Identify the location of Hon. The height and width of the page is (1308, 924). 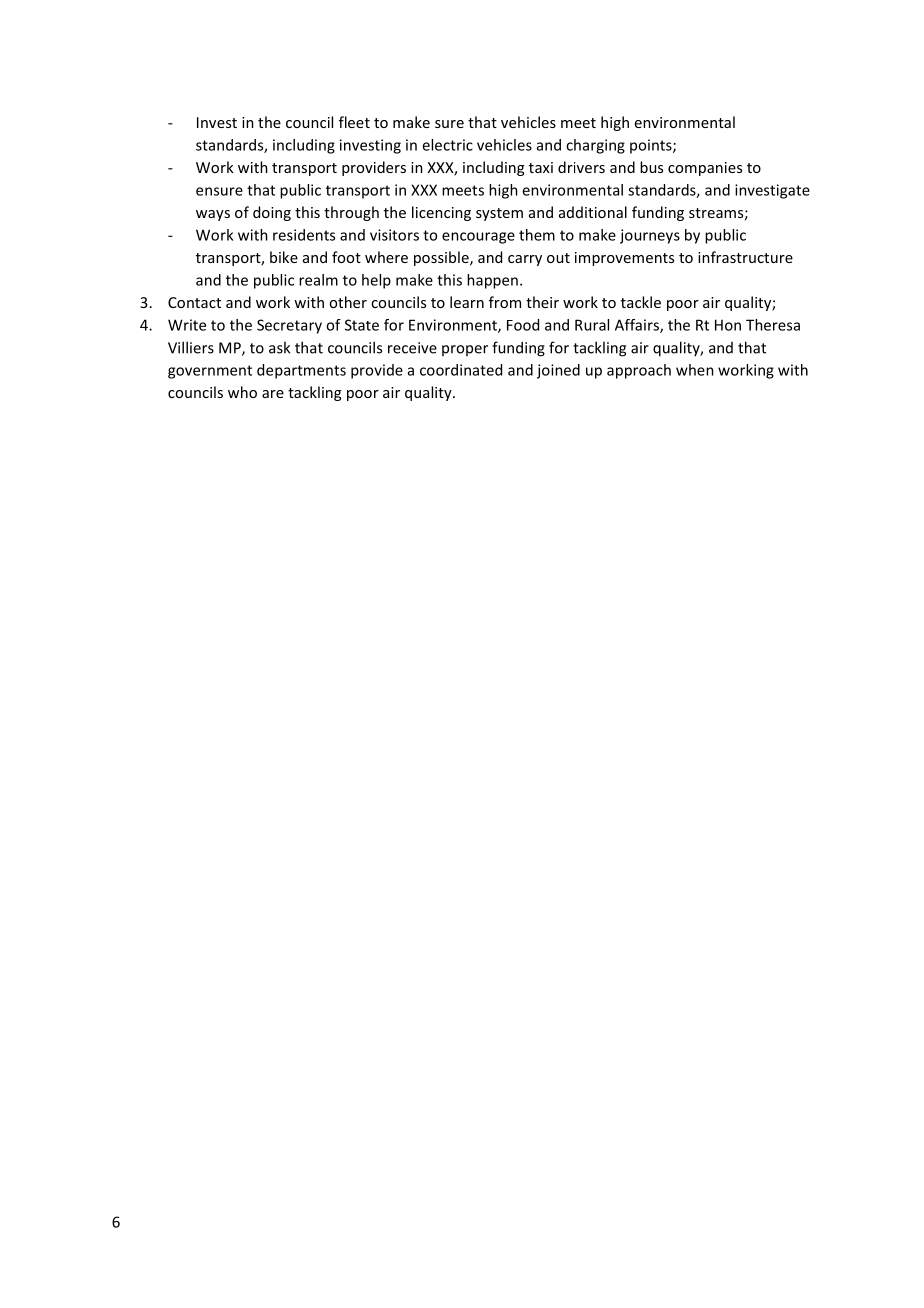
(728, 325).
